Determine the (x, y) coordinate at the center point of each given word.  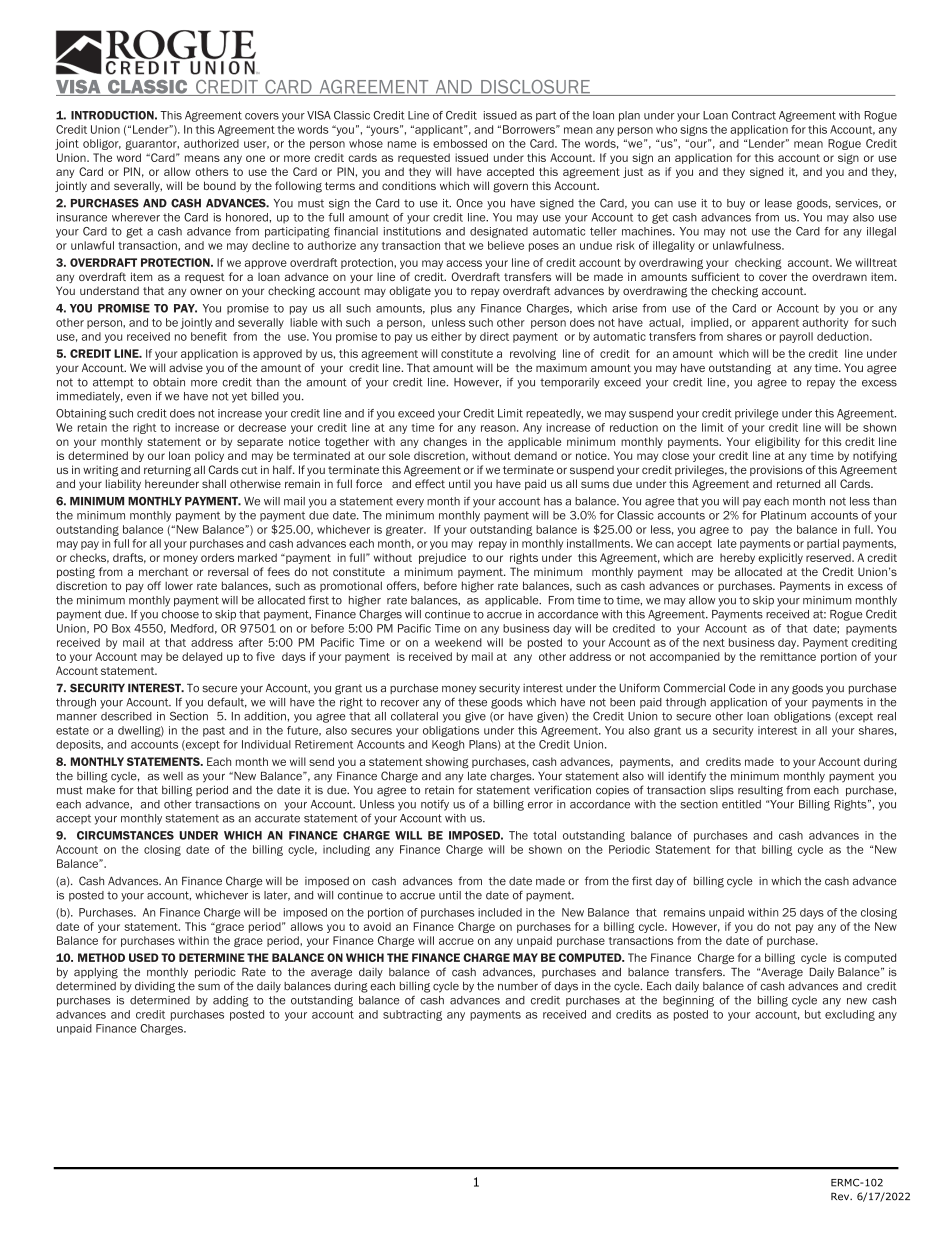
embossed (460, 143)
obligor (102, 144)
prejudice (442, 558)
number (518, 986)
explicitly (780, 558)
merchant (164, 572)
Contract (754, 115)
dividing (155, 987)
